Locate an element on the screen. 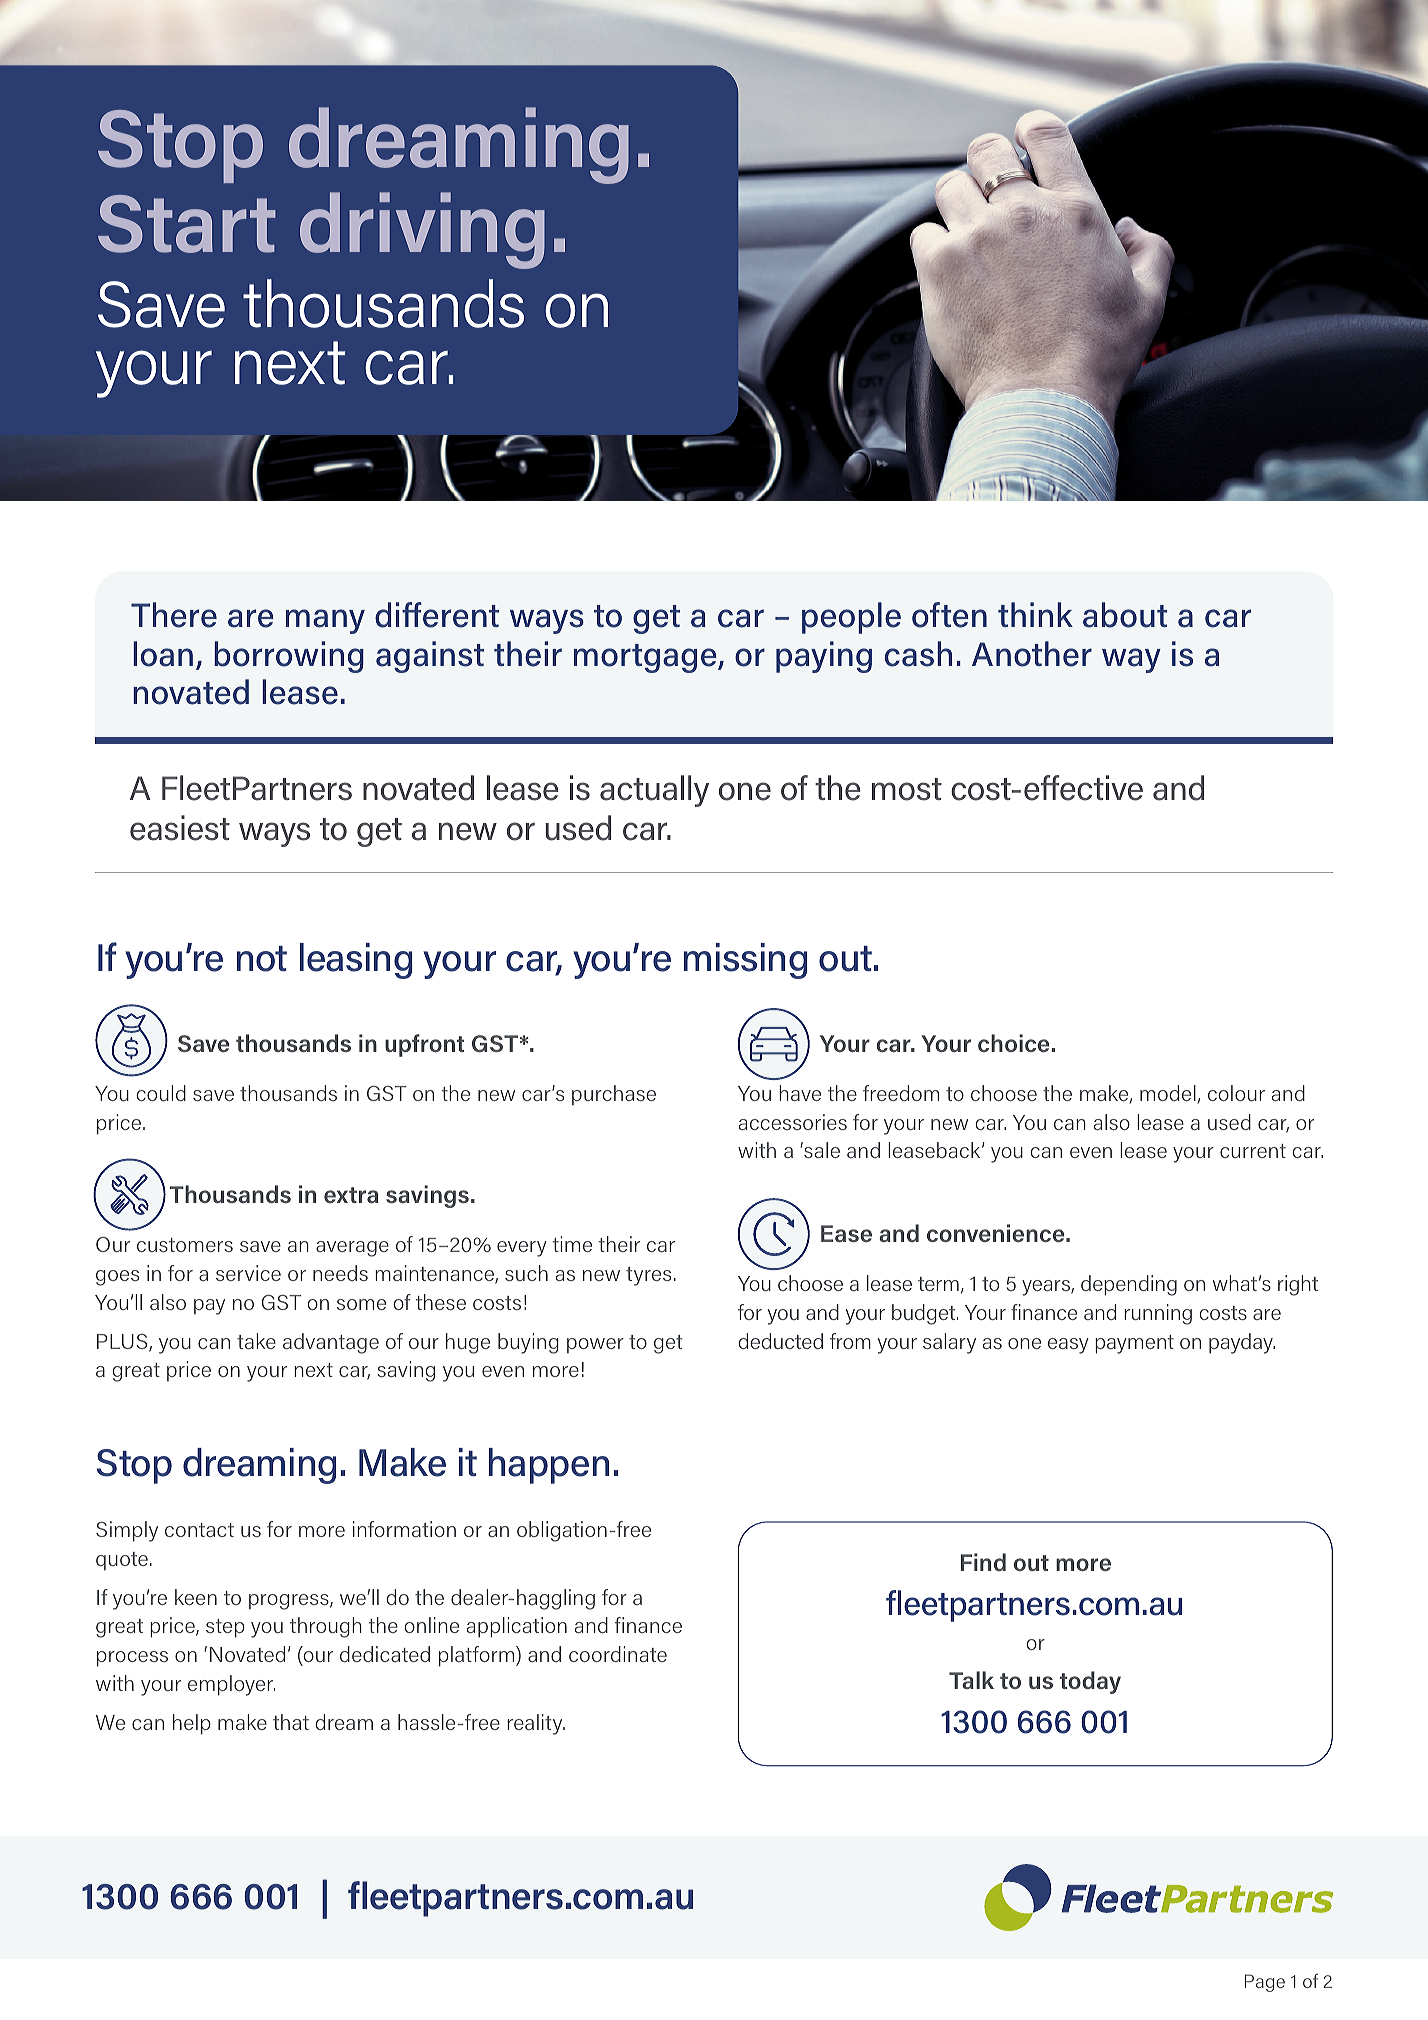  progress is located at coordinates (290, 1602).
